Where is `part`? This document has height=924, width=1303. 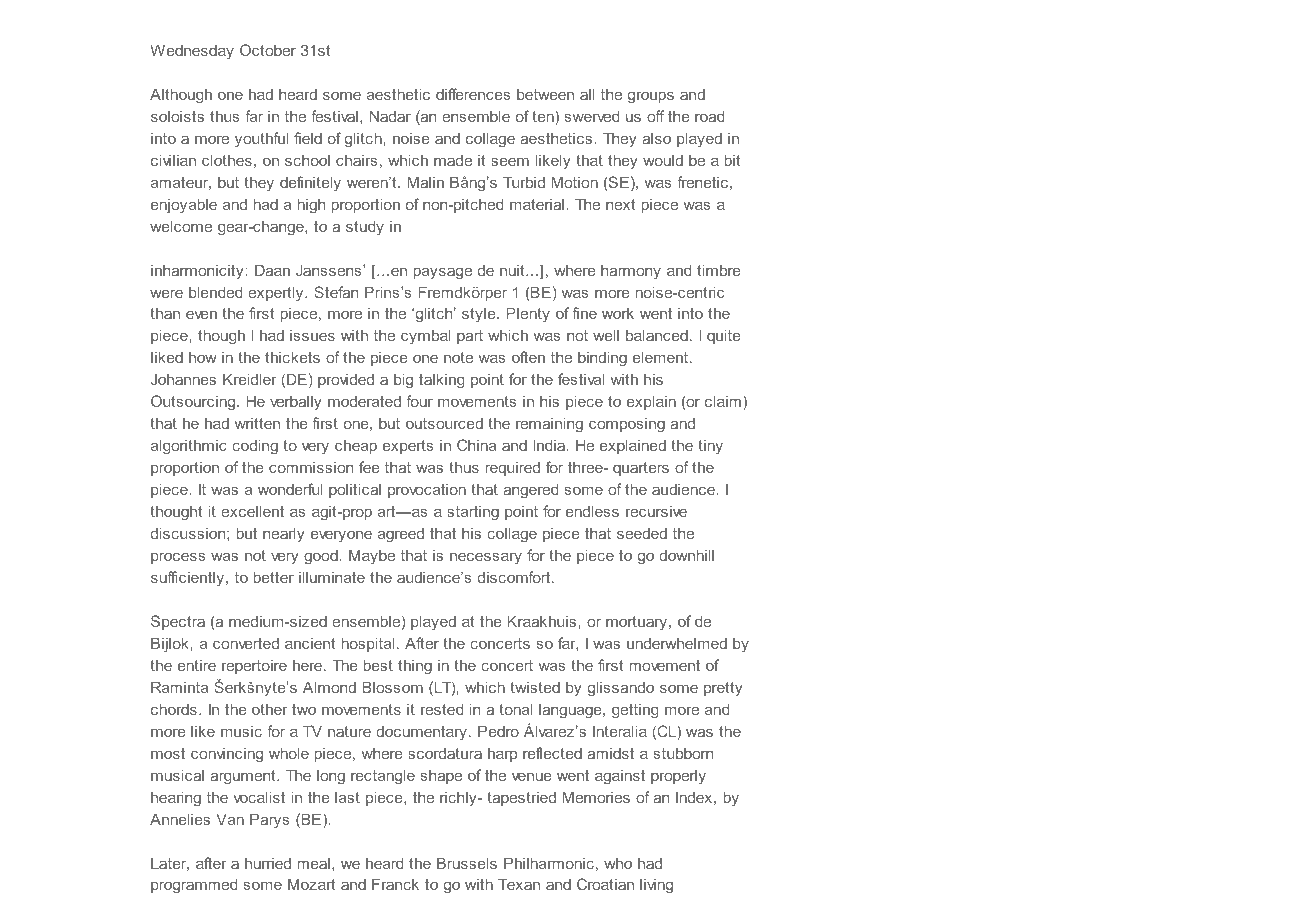
part is located at coordinates (470, 337).
